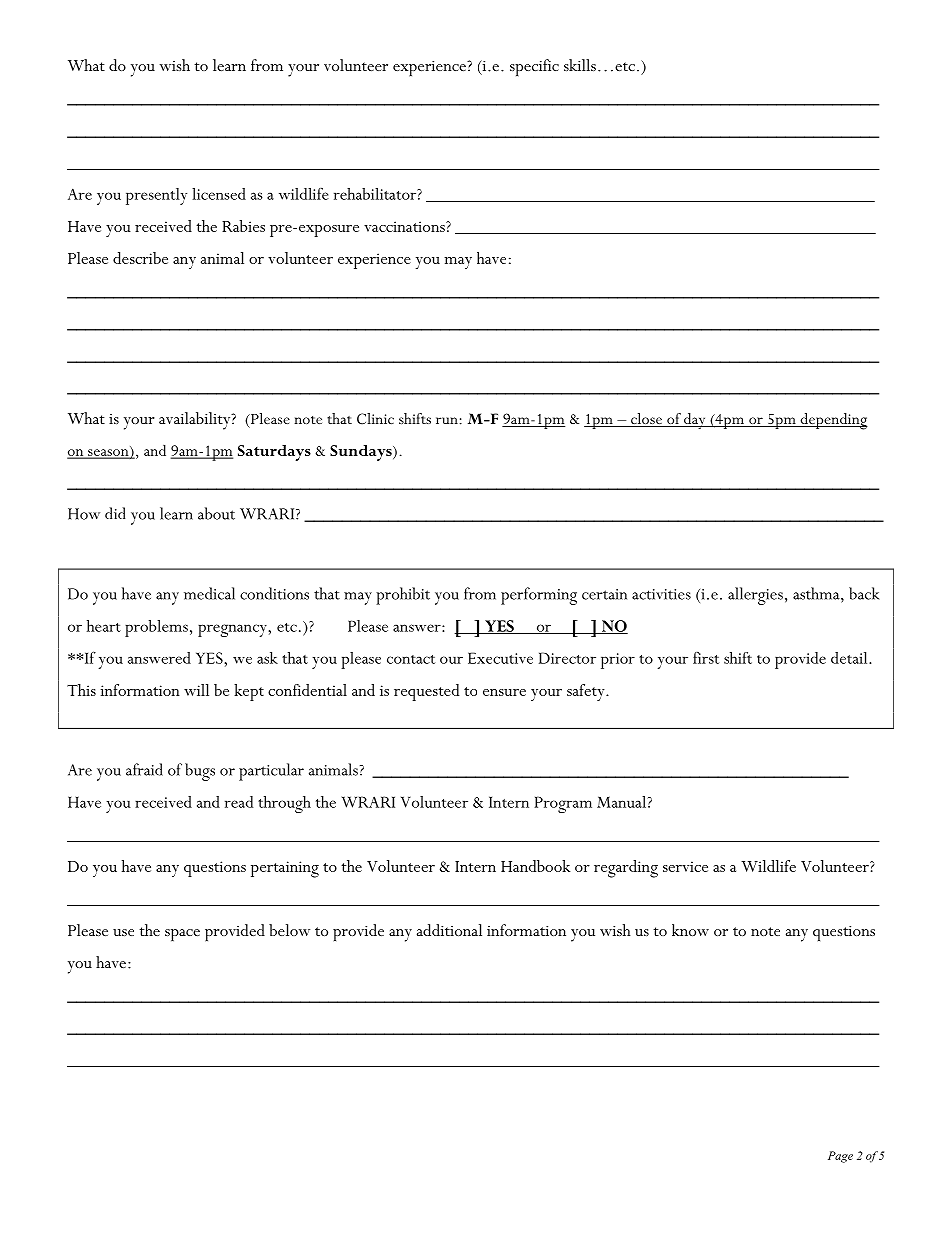 The height and width of the screenshot is (1233, 952). Describe the element at coordinates (156, 628) in the screenshot. I see `problems` at that location.
